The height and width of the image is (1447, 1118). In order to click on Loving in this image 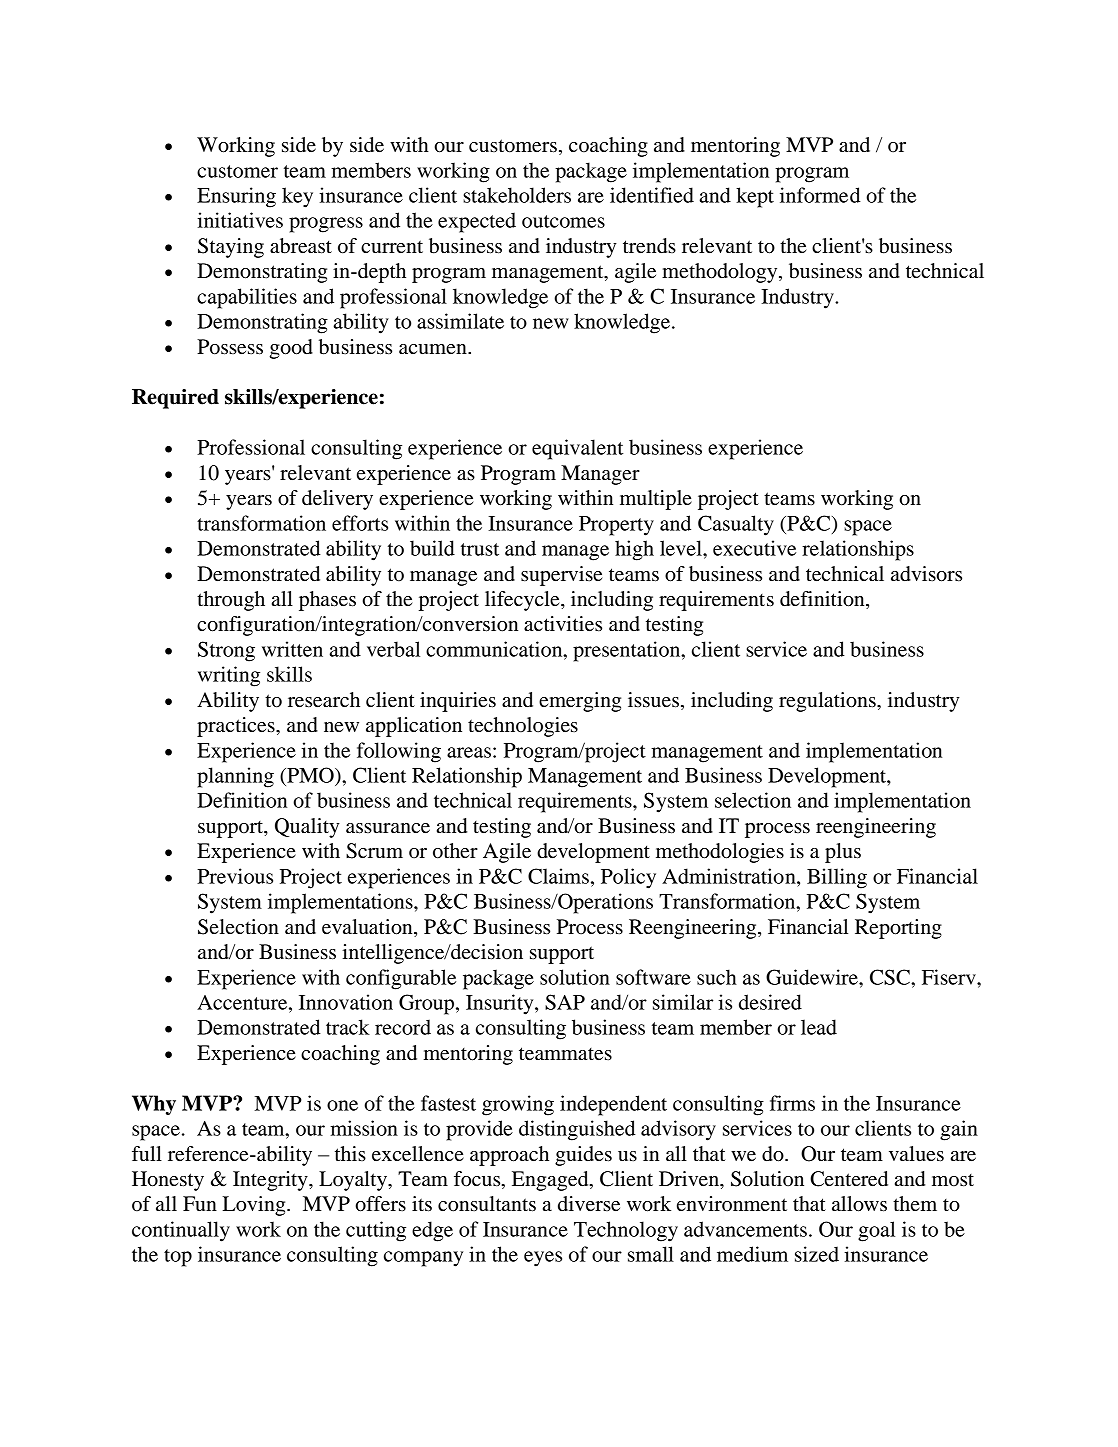, I will do `click(255, 1206)`.
